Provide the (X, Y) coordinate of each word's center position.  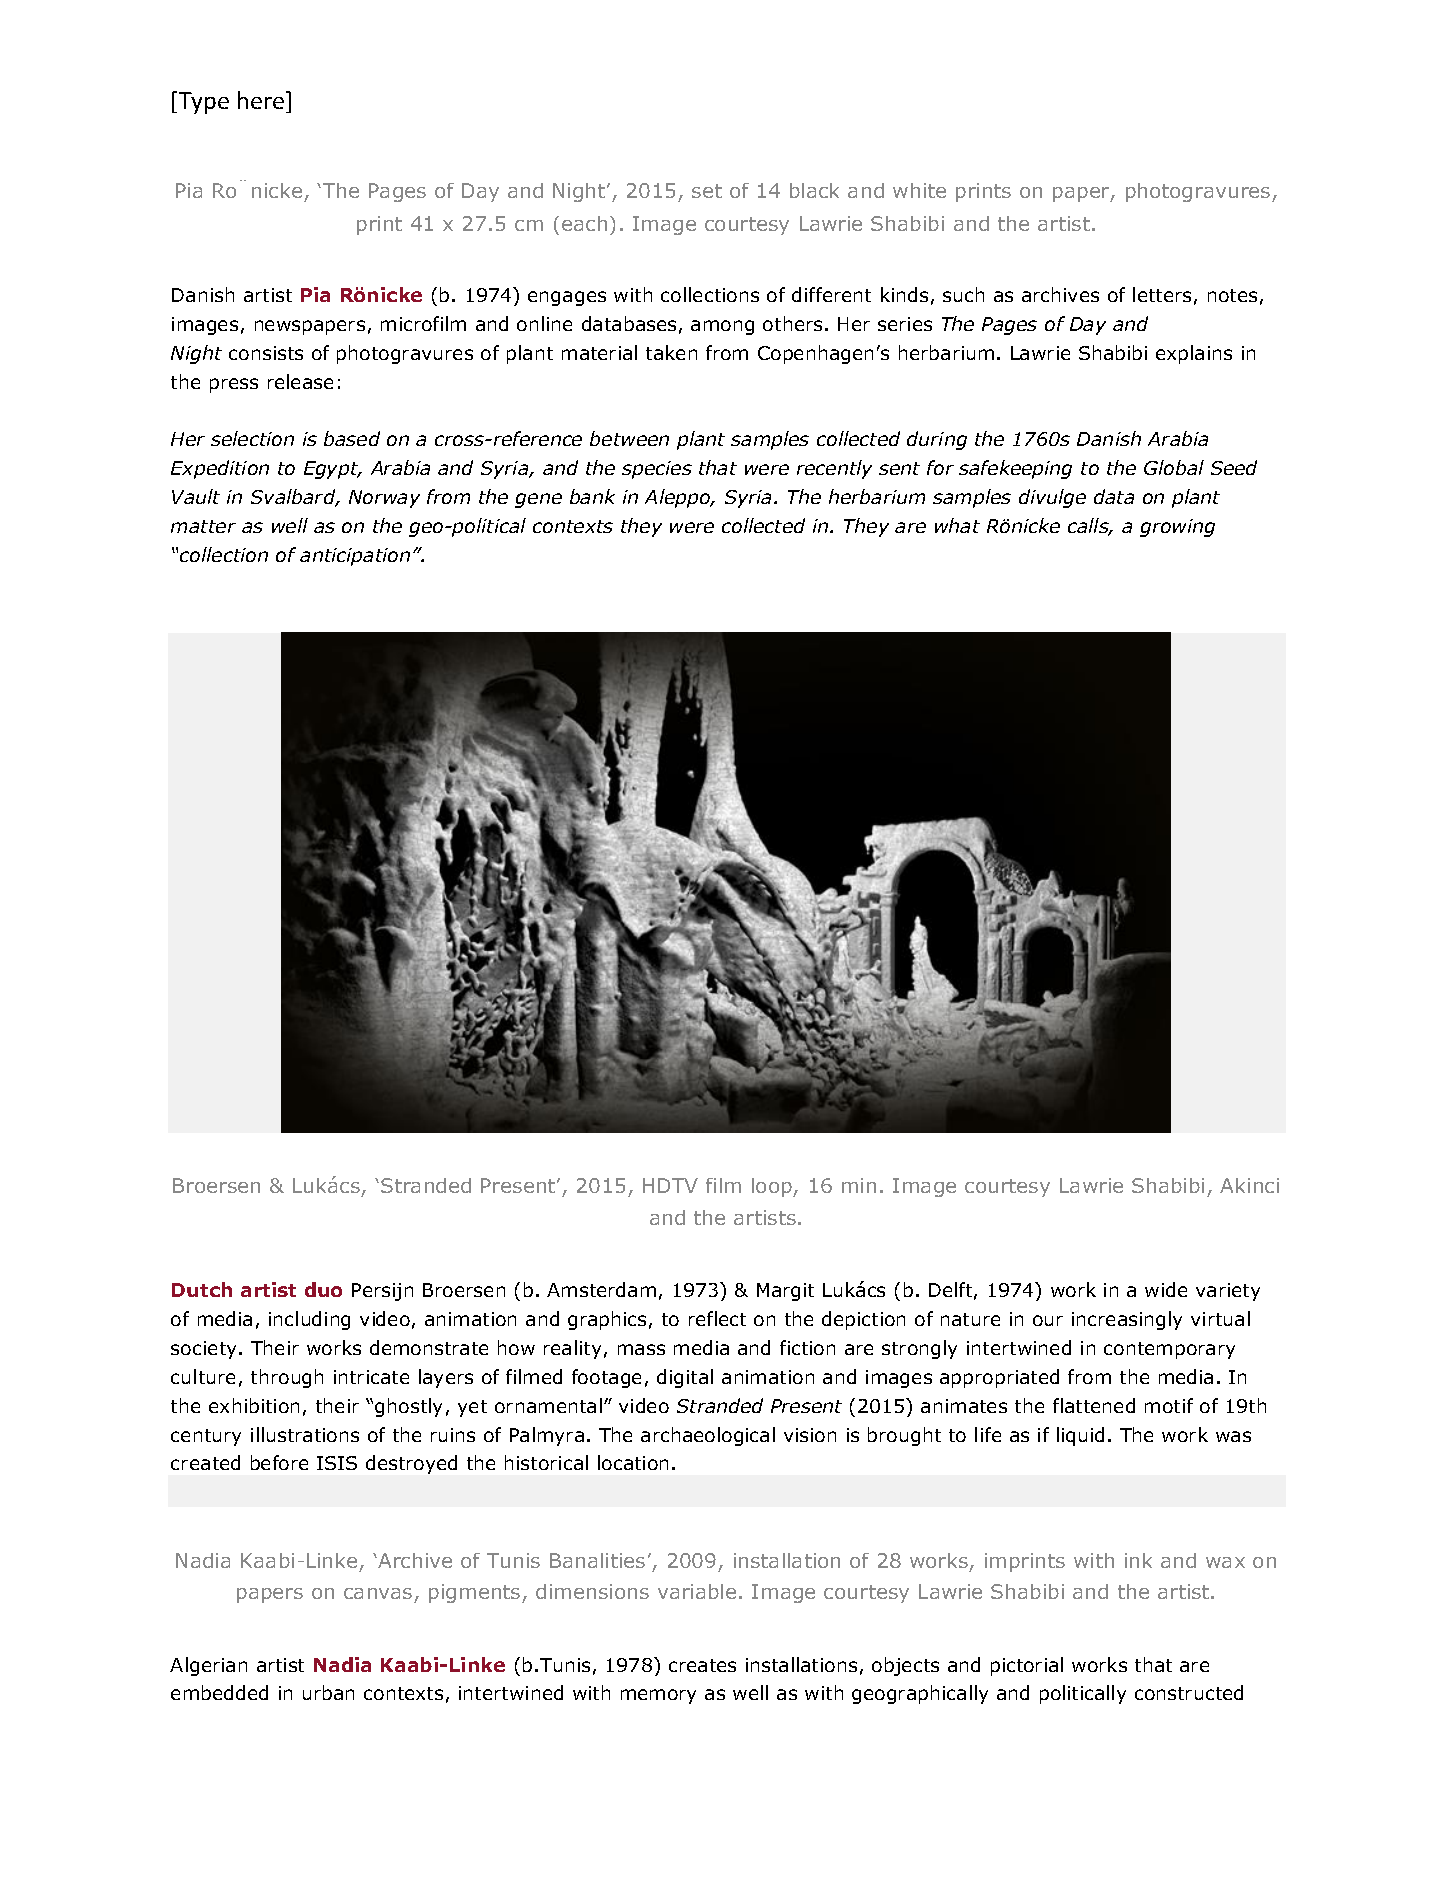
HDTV (670, 1185)
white (919, 190)
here (261, 100)
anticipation (355, 557)
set (707, 191)
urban (328, 1692)
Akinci (1249, 1185)
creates (702, 1665)
